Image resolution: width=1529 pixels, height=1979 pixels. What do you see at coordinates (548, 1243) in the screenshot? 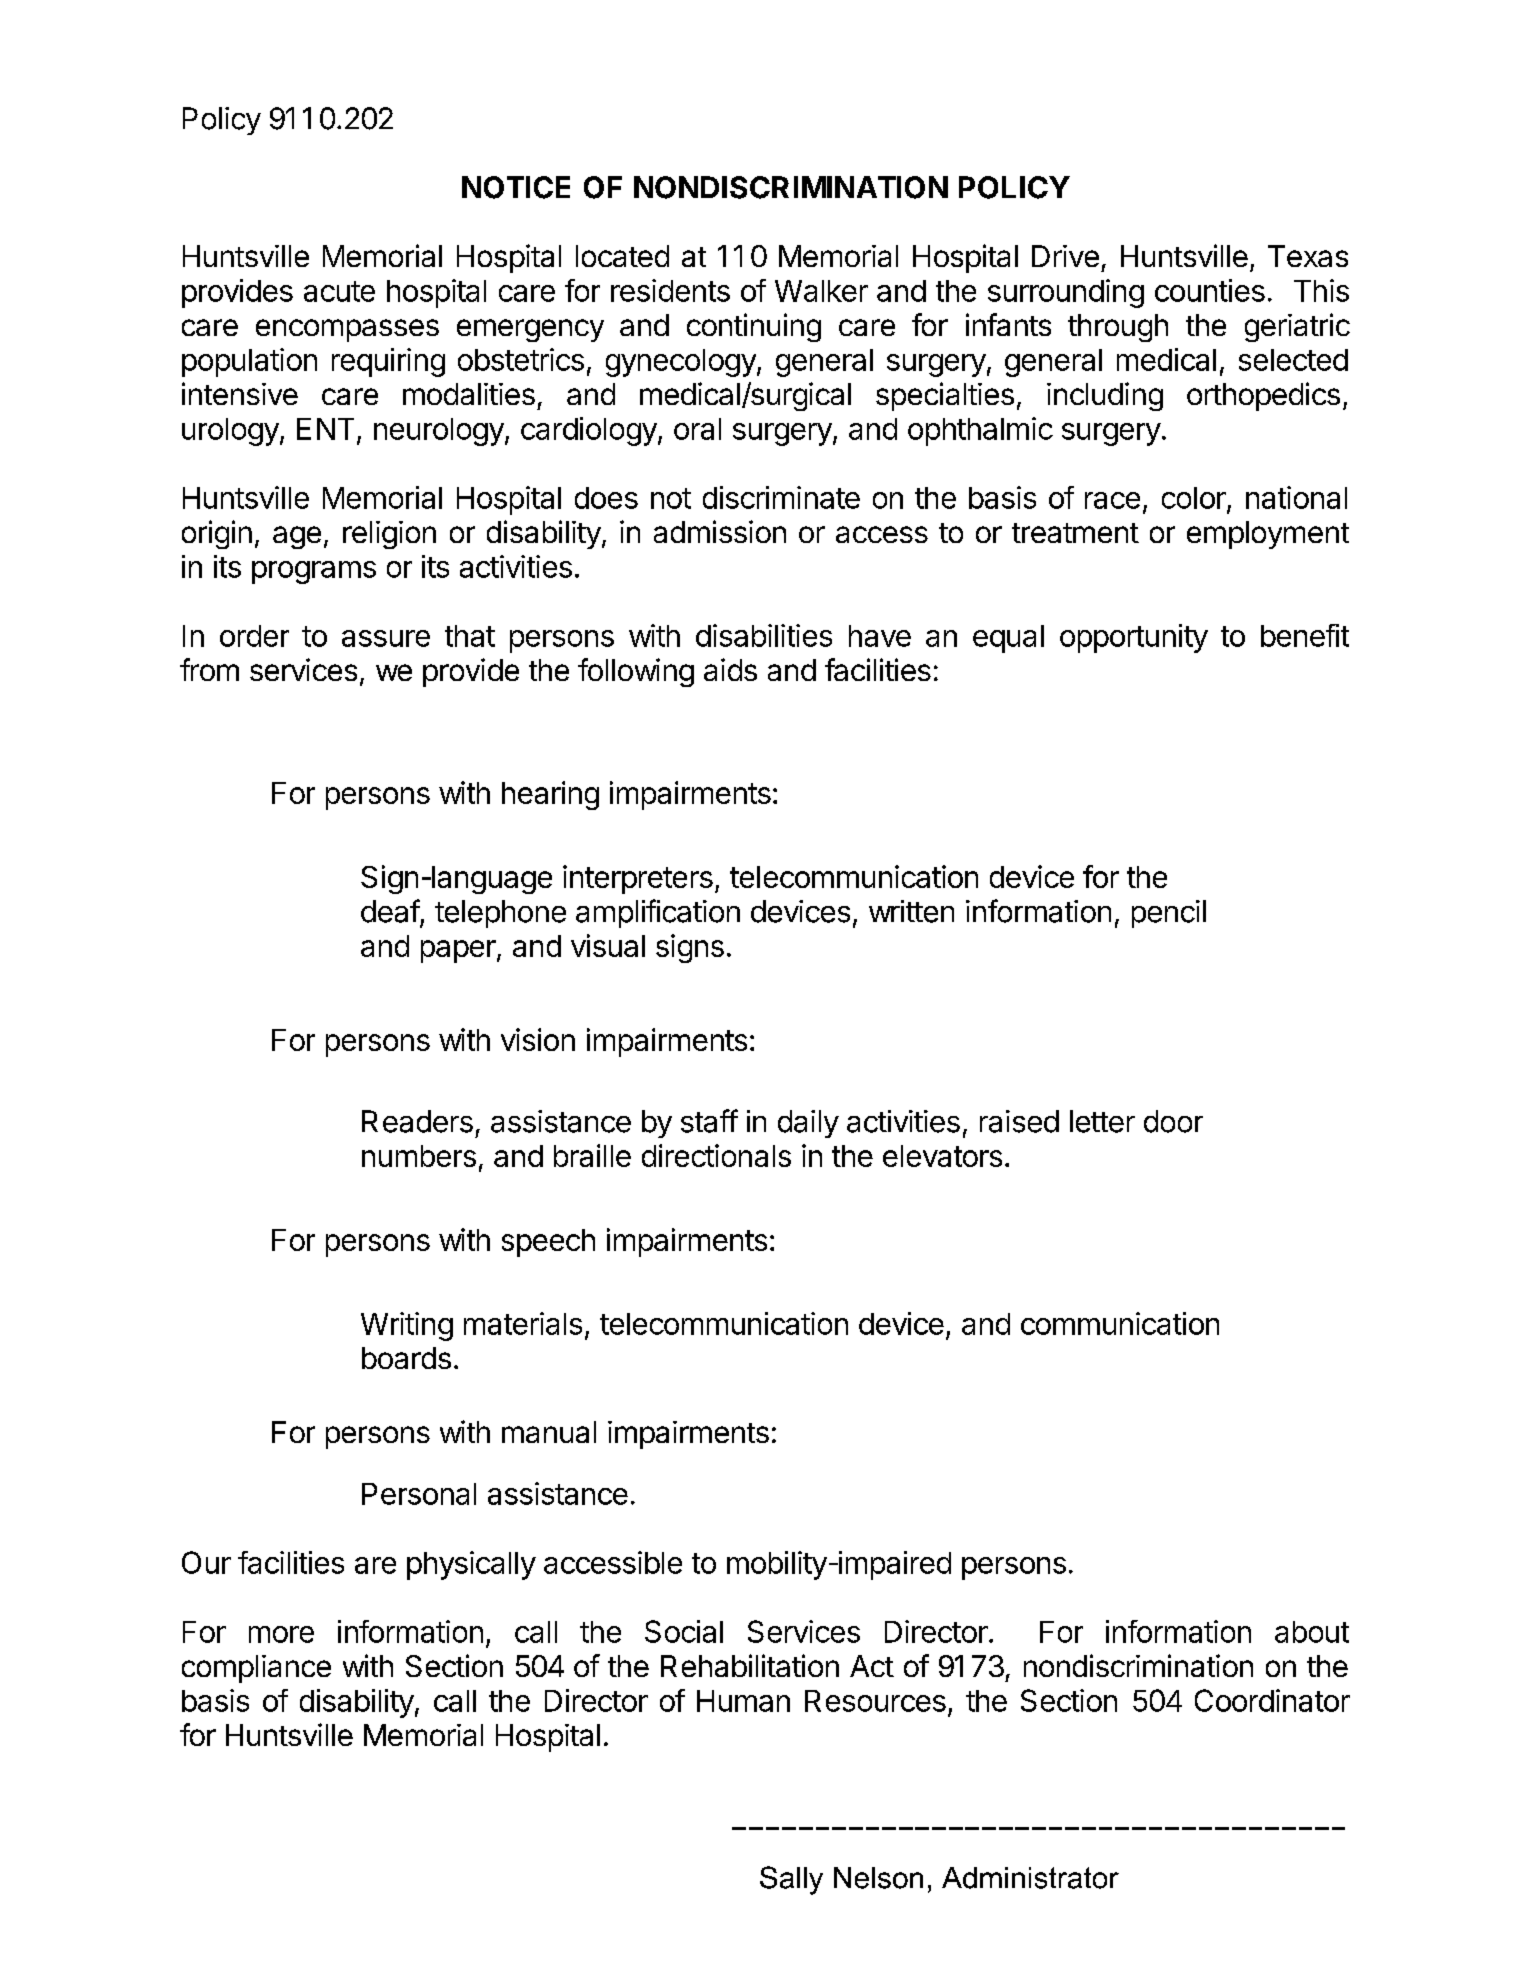
I see `speech` at bounding box center [548, 1243].
